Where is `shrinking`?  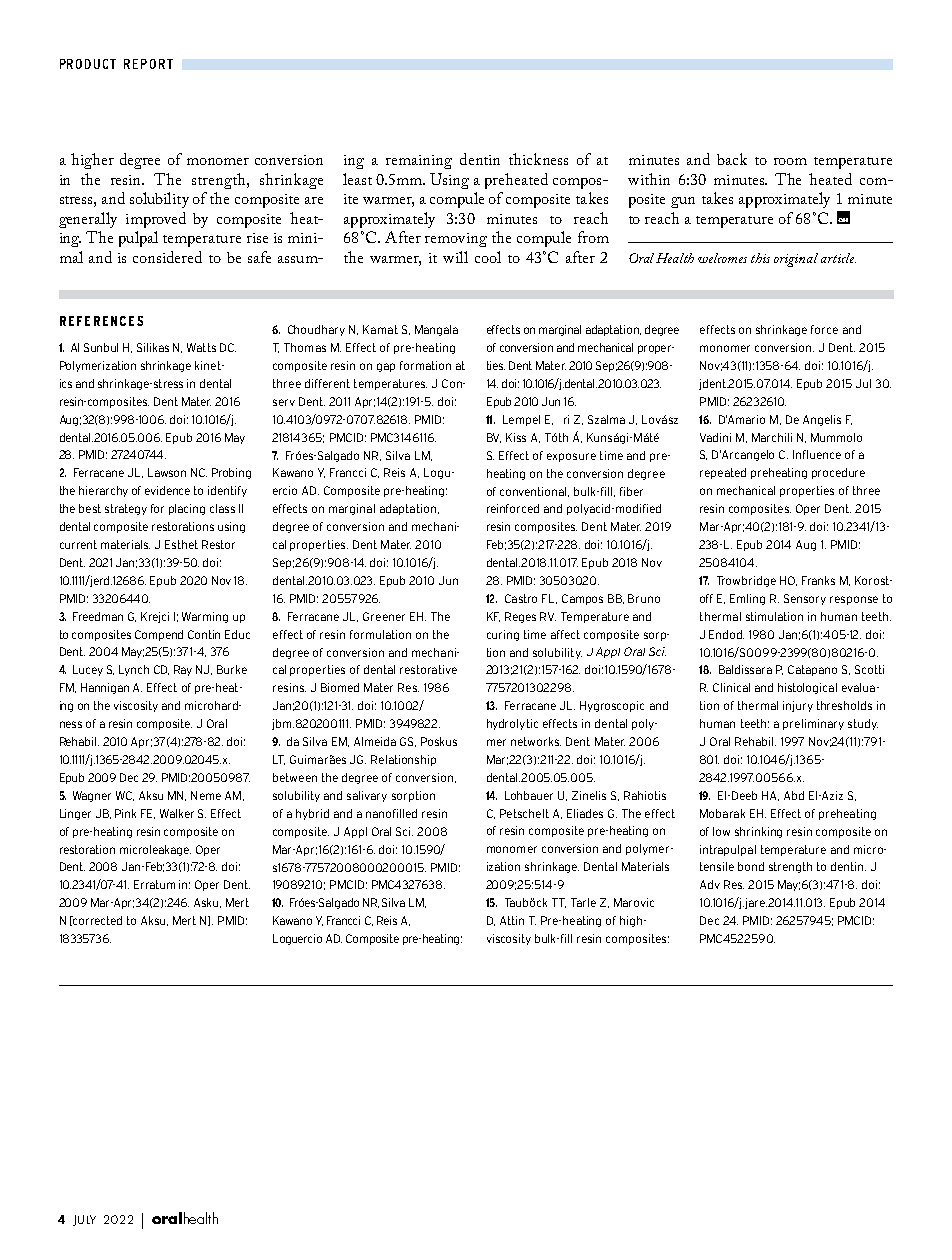 shrinking is located at coordinates (758, 832).
